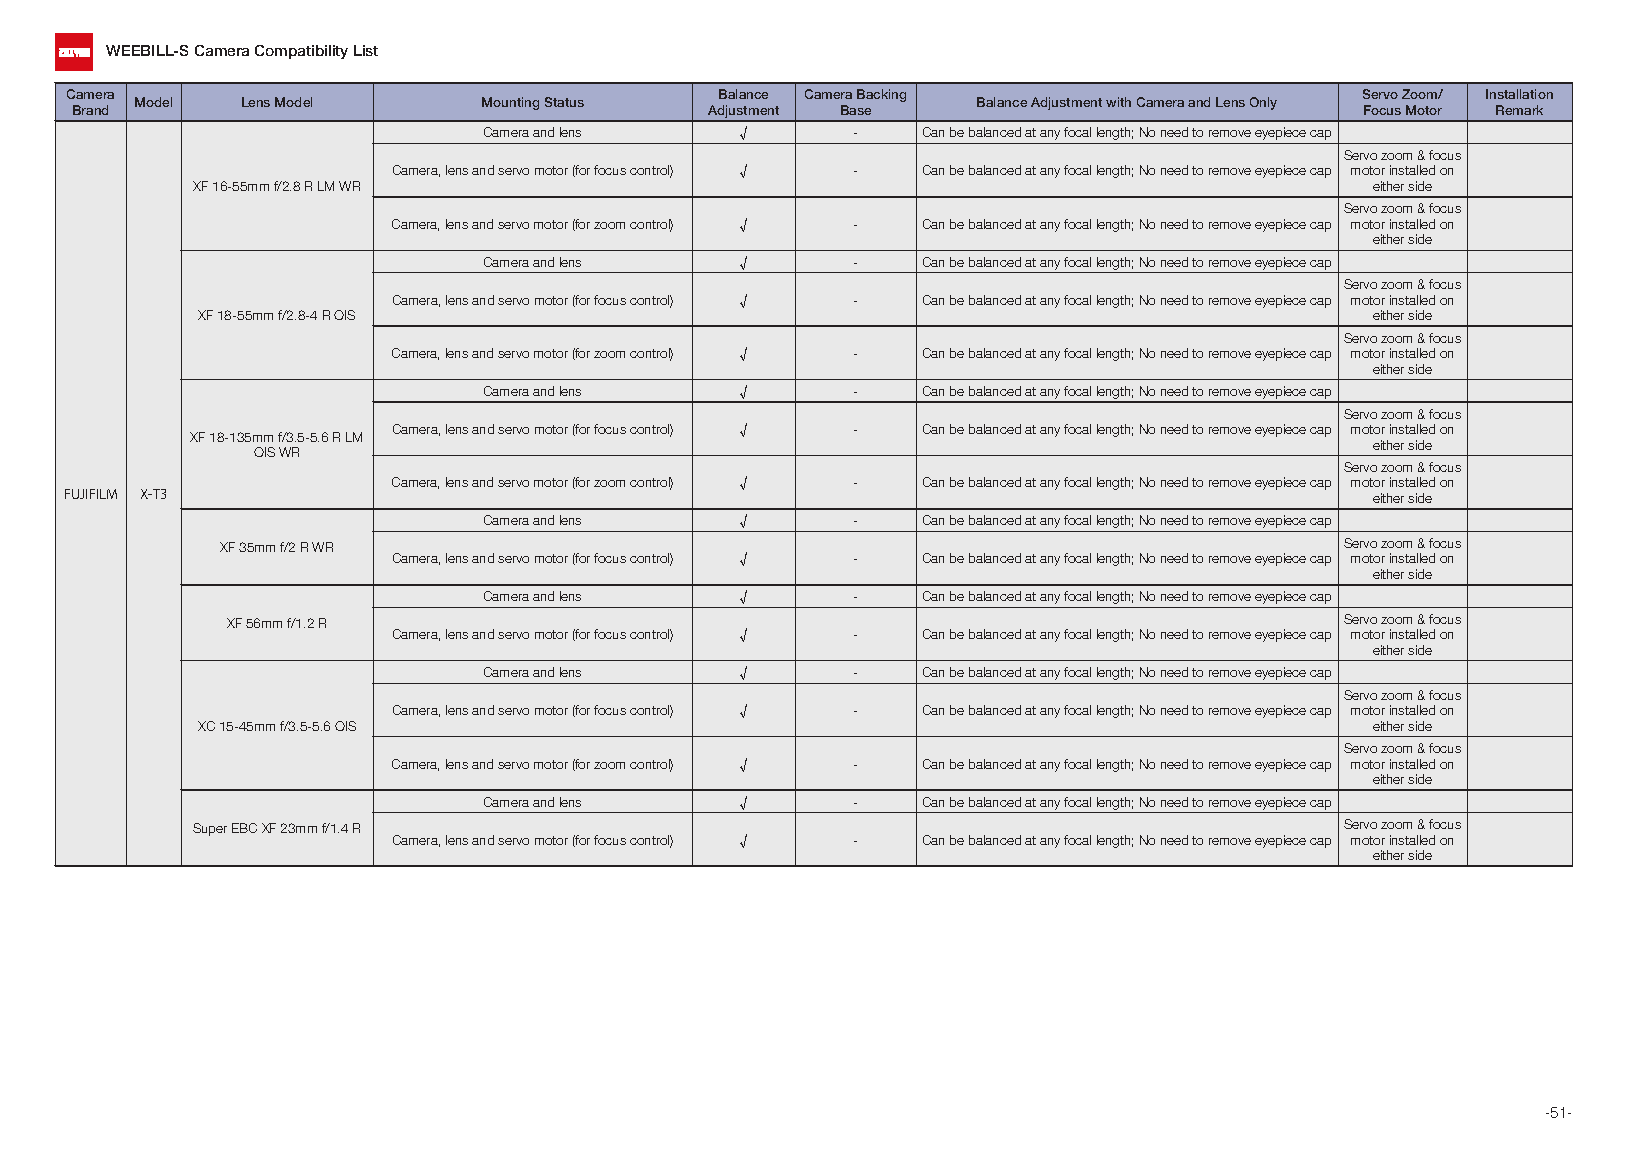 The image size is (1628, 1151). What do you see at coordinates (510, 103) in the screenshot?
I see `Mounting` at bounding box center [510, 103].
